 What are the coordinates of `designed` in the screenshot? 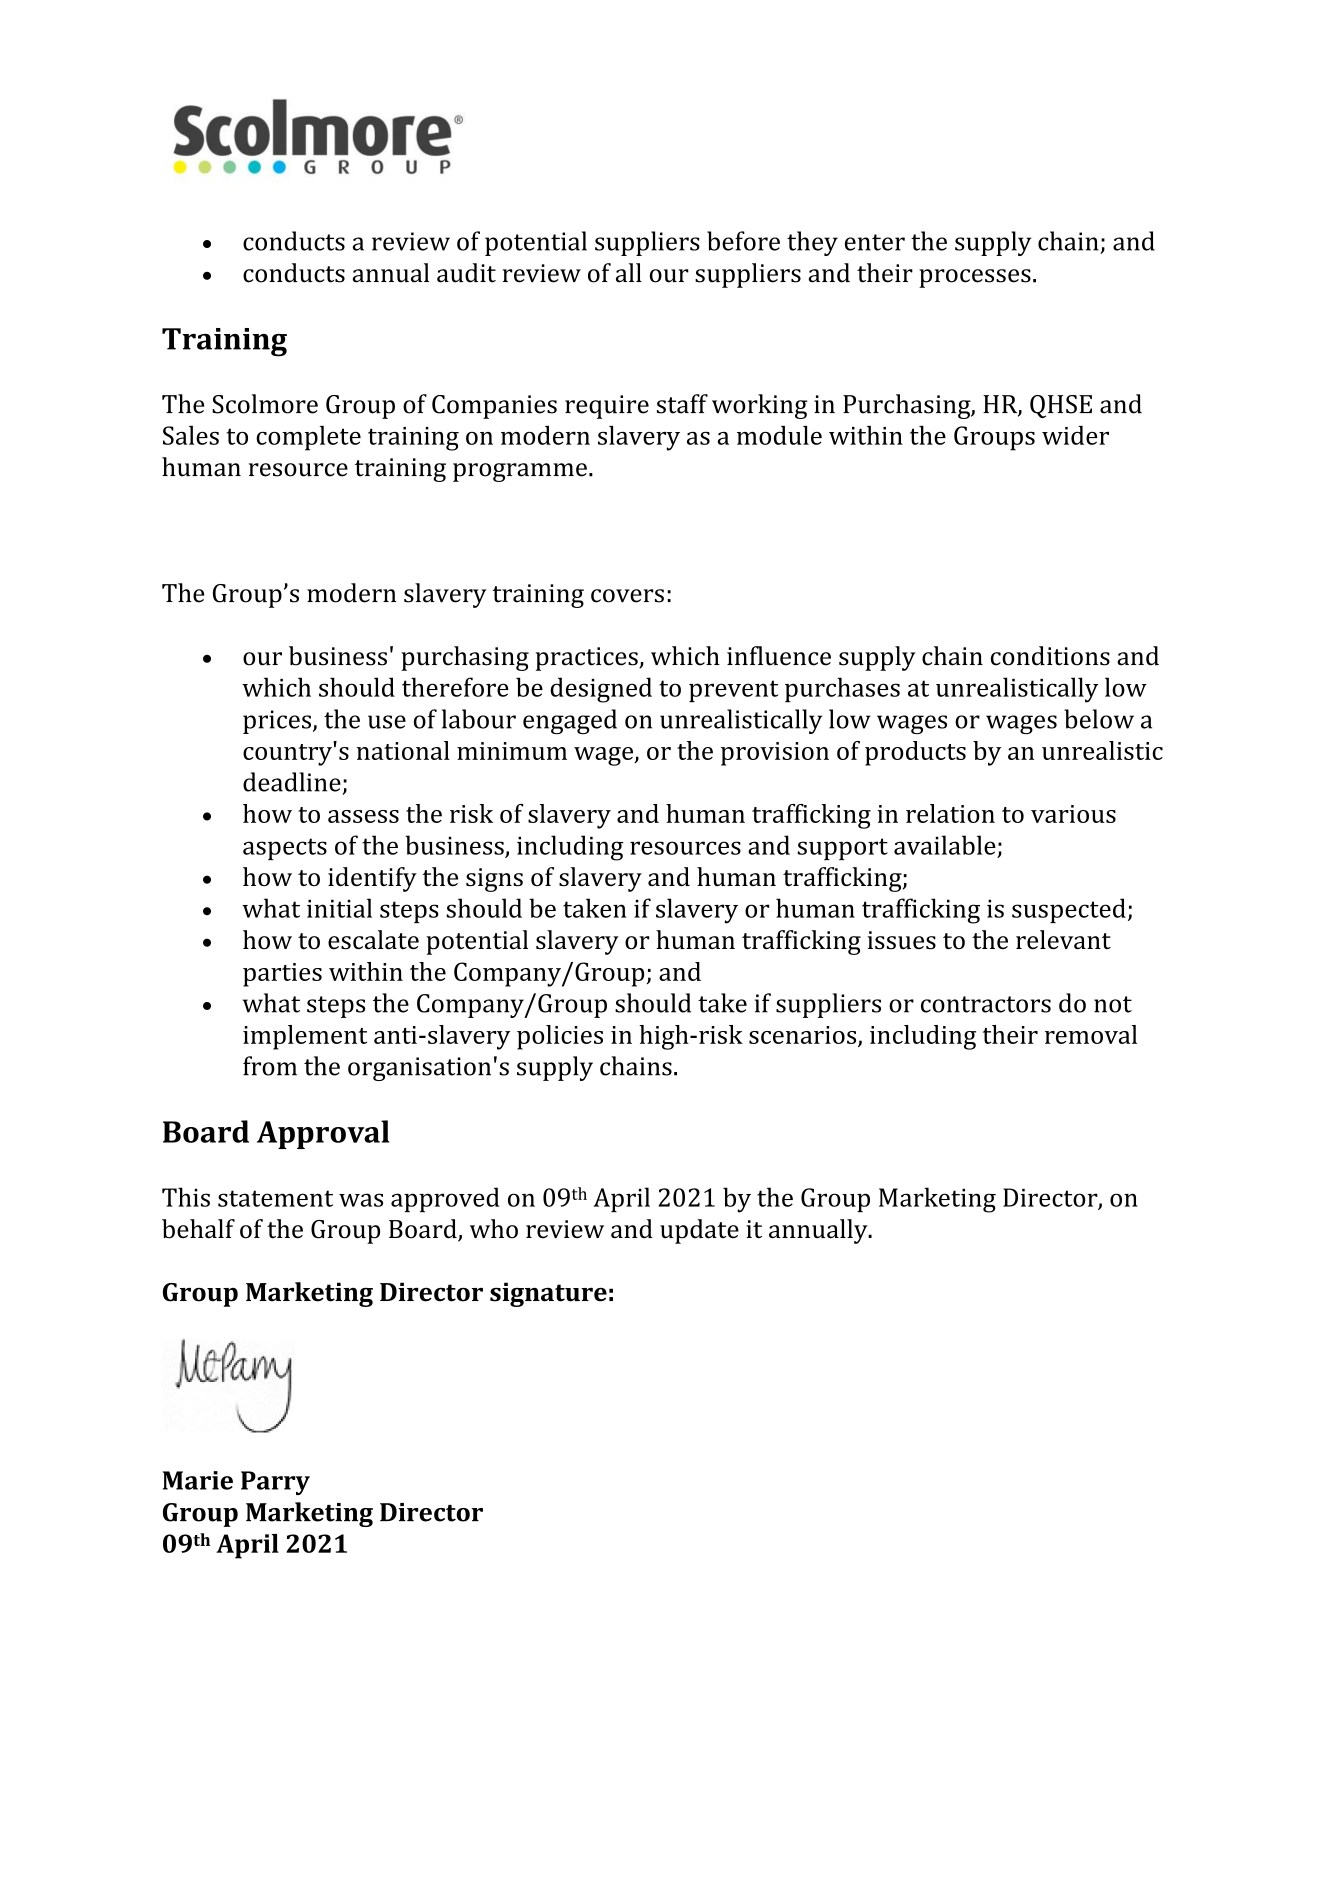 It's located at (601, 690).
